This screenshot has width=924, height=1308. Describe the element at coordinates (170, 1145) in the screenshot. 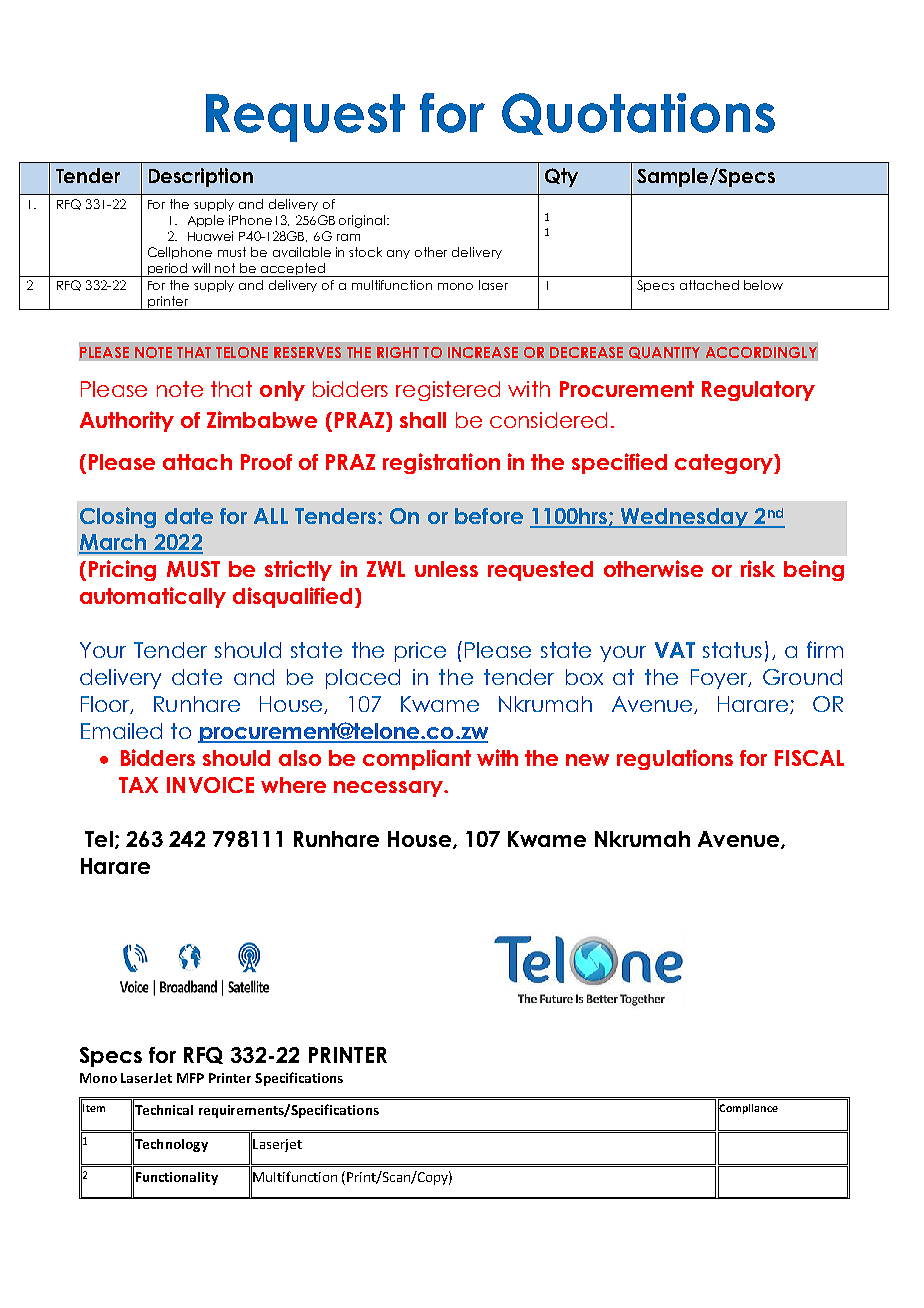

I see `Technology` at that location.
